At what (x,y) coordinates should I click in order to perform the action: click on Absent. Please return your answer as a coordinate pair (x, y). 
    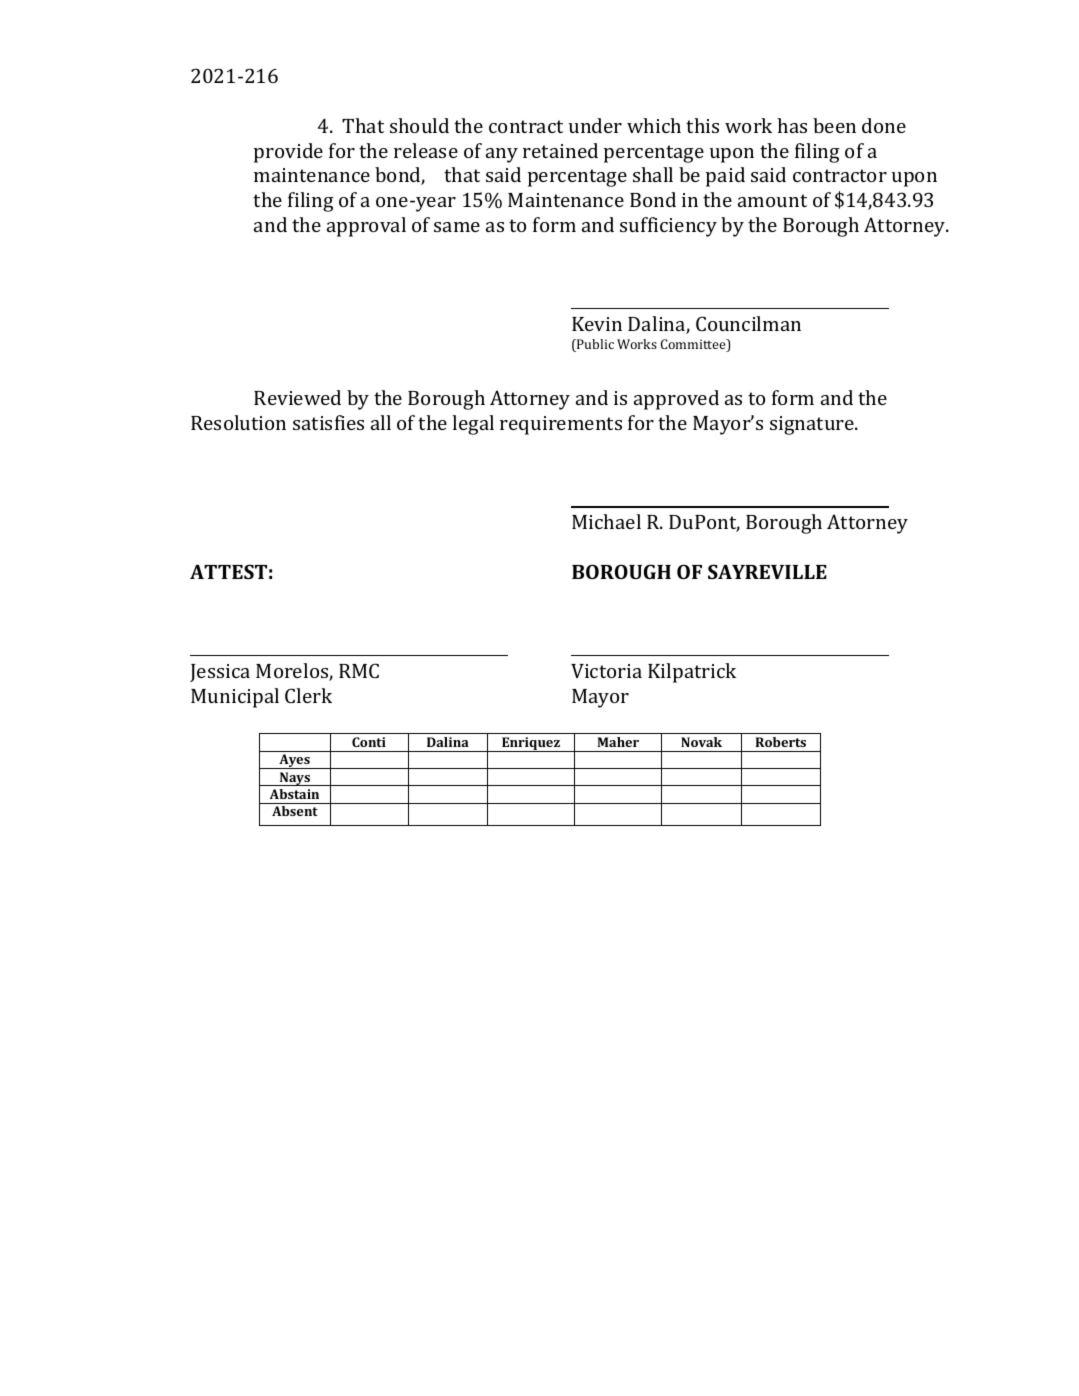
    Looking at the image, I should click on (295, 811).
